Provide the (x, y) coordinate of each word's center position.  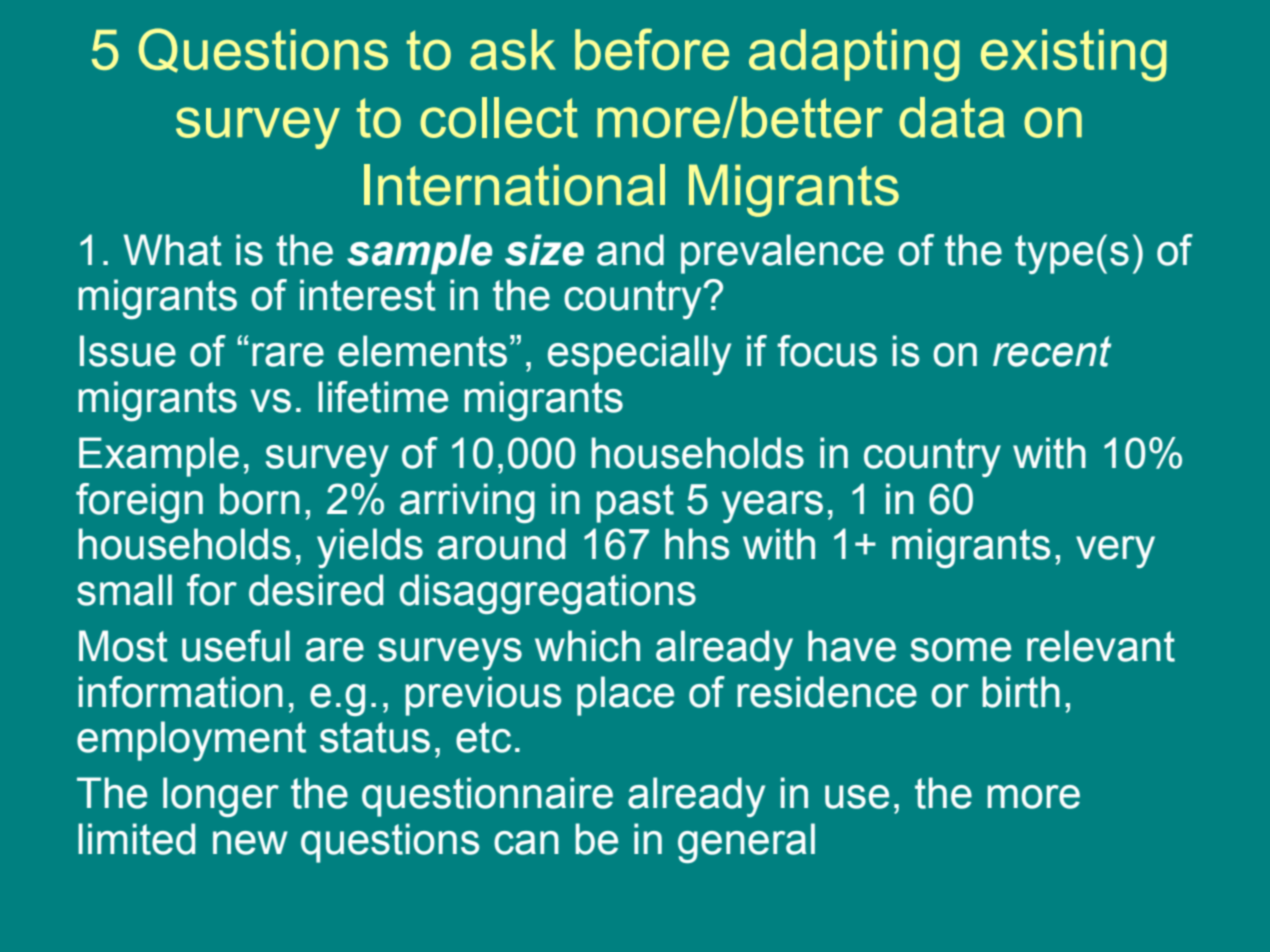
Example (159, 457)
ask (513, 49)
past (635, 503)
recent (1052, 351)
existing (1074, 55)
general (746, 843)
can (526, 843)
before (652, 49)
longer (221, 797)
